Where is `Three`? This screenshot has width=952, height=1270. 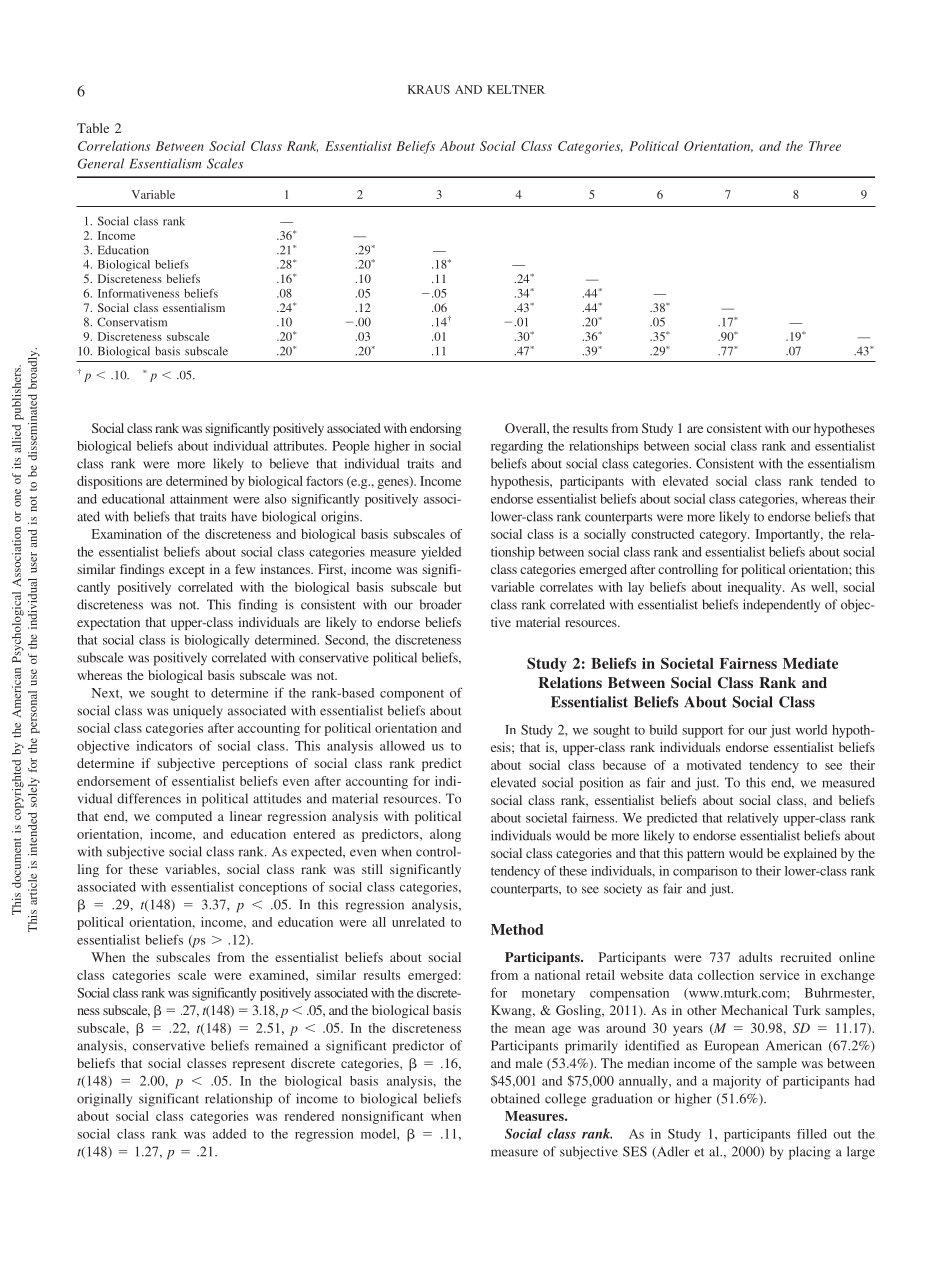
Three is located at coordinates (825, 146).
